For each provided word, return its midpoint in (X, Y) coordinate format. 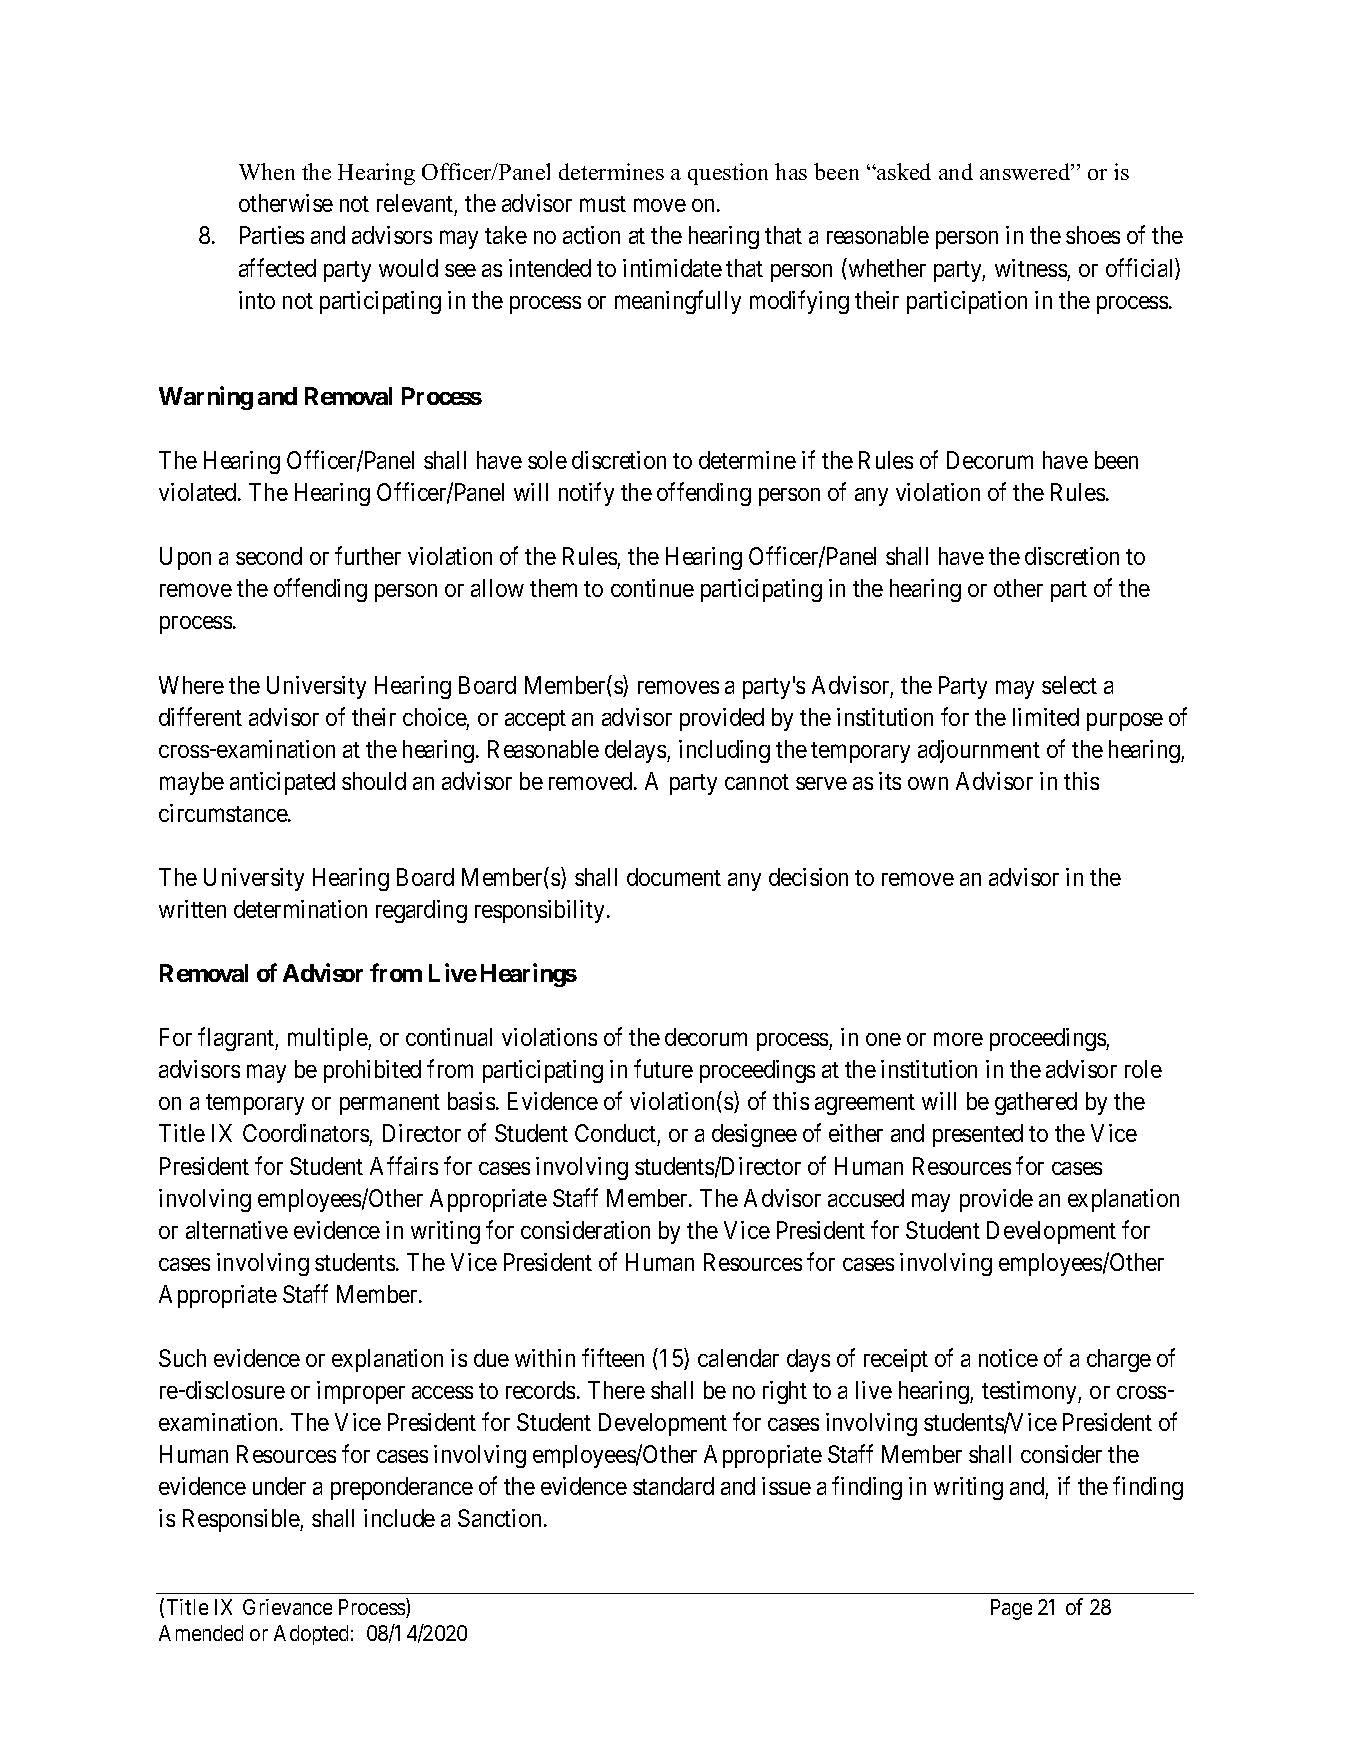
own (928, 783)
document (674, 877)
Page (1011, 1609)
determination (300, 909)
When (267, 171)
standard (673, 1486)
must (603, 204)
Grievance (287, 1607)
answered (1026, 171)
